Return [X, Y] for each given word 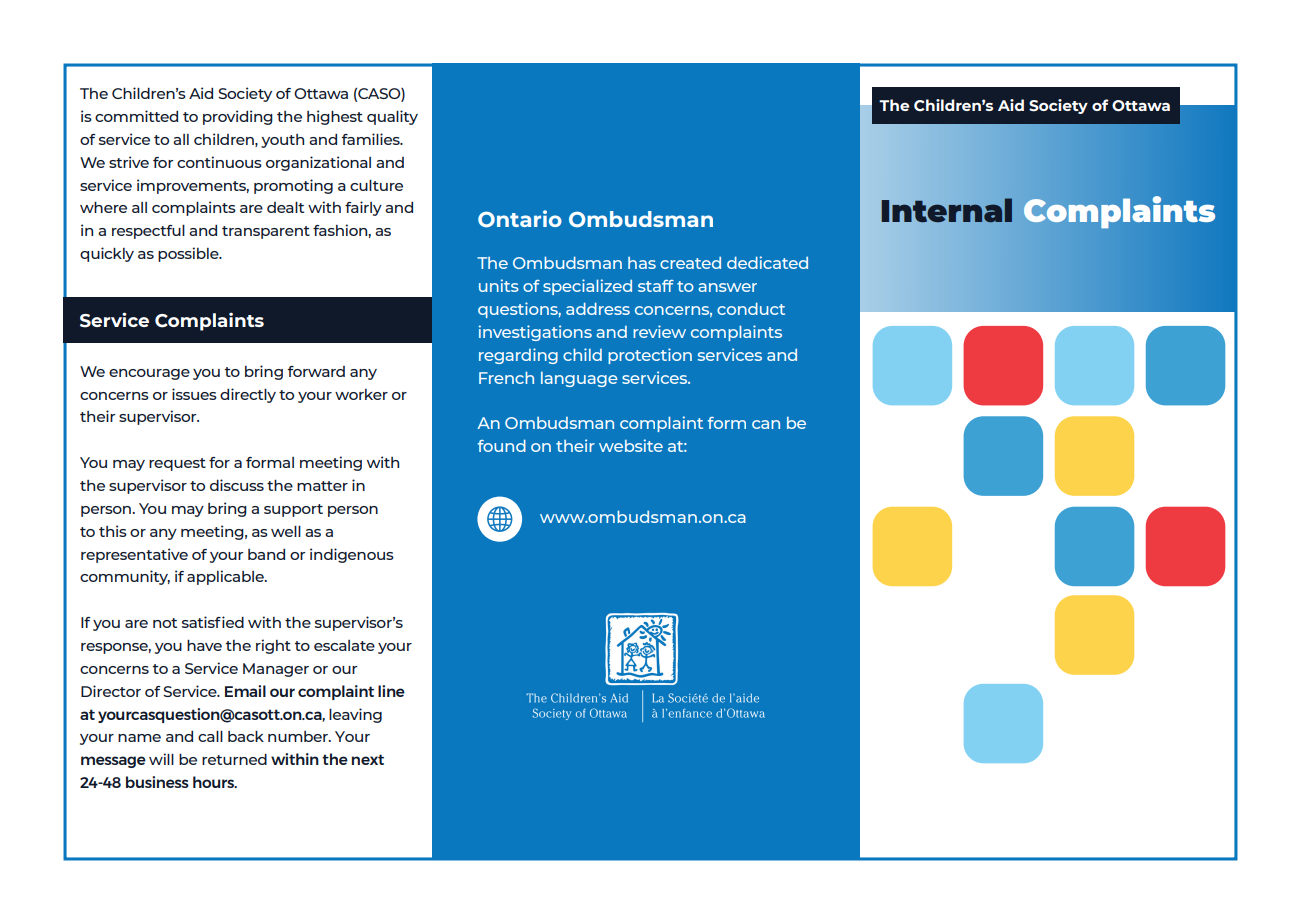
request [177, 464]
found [502, 445]
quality [392, 117]
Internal [947, 210]
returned [234, 759]
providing [238, 117]
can [766, 424]
